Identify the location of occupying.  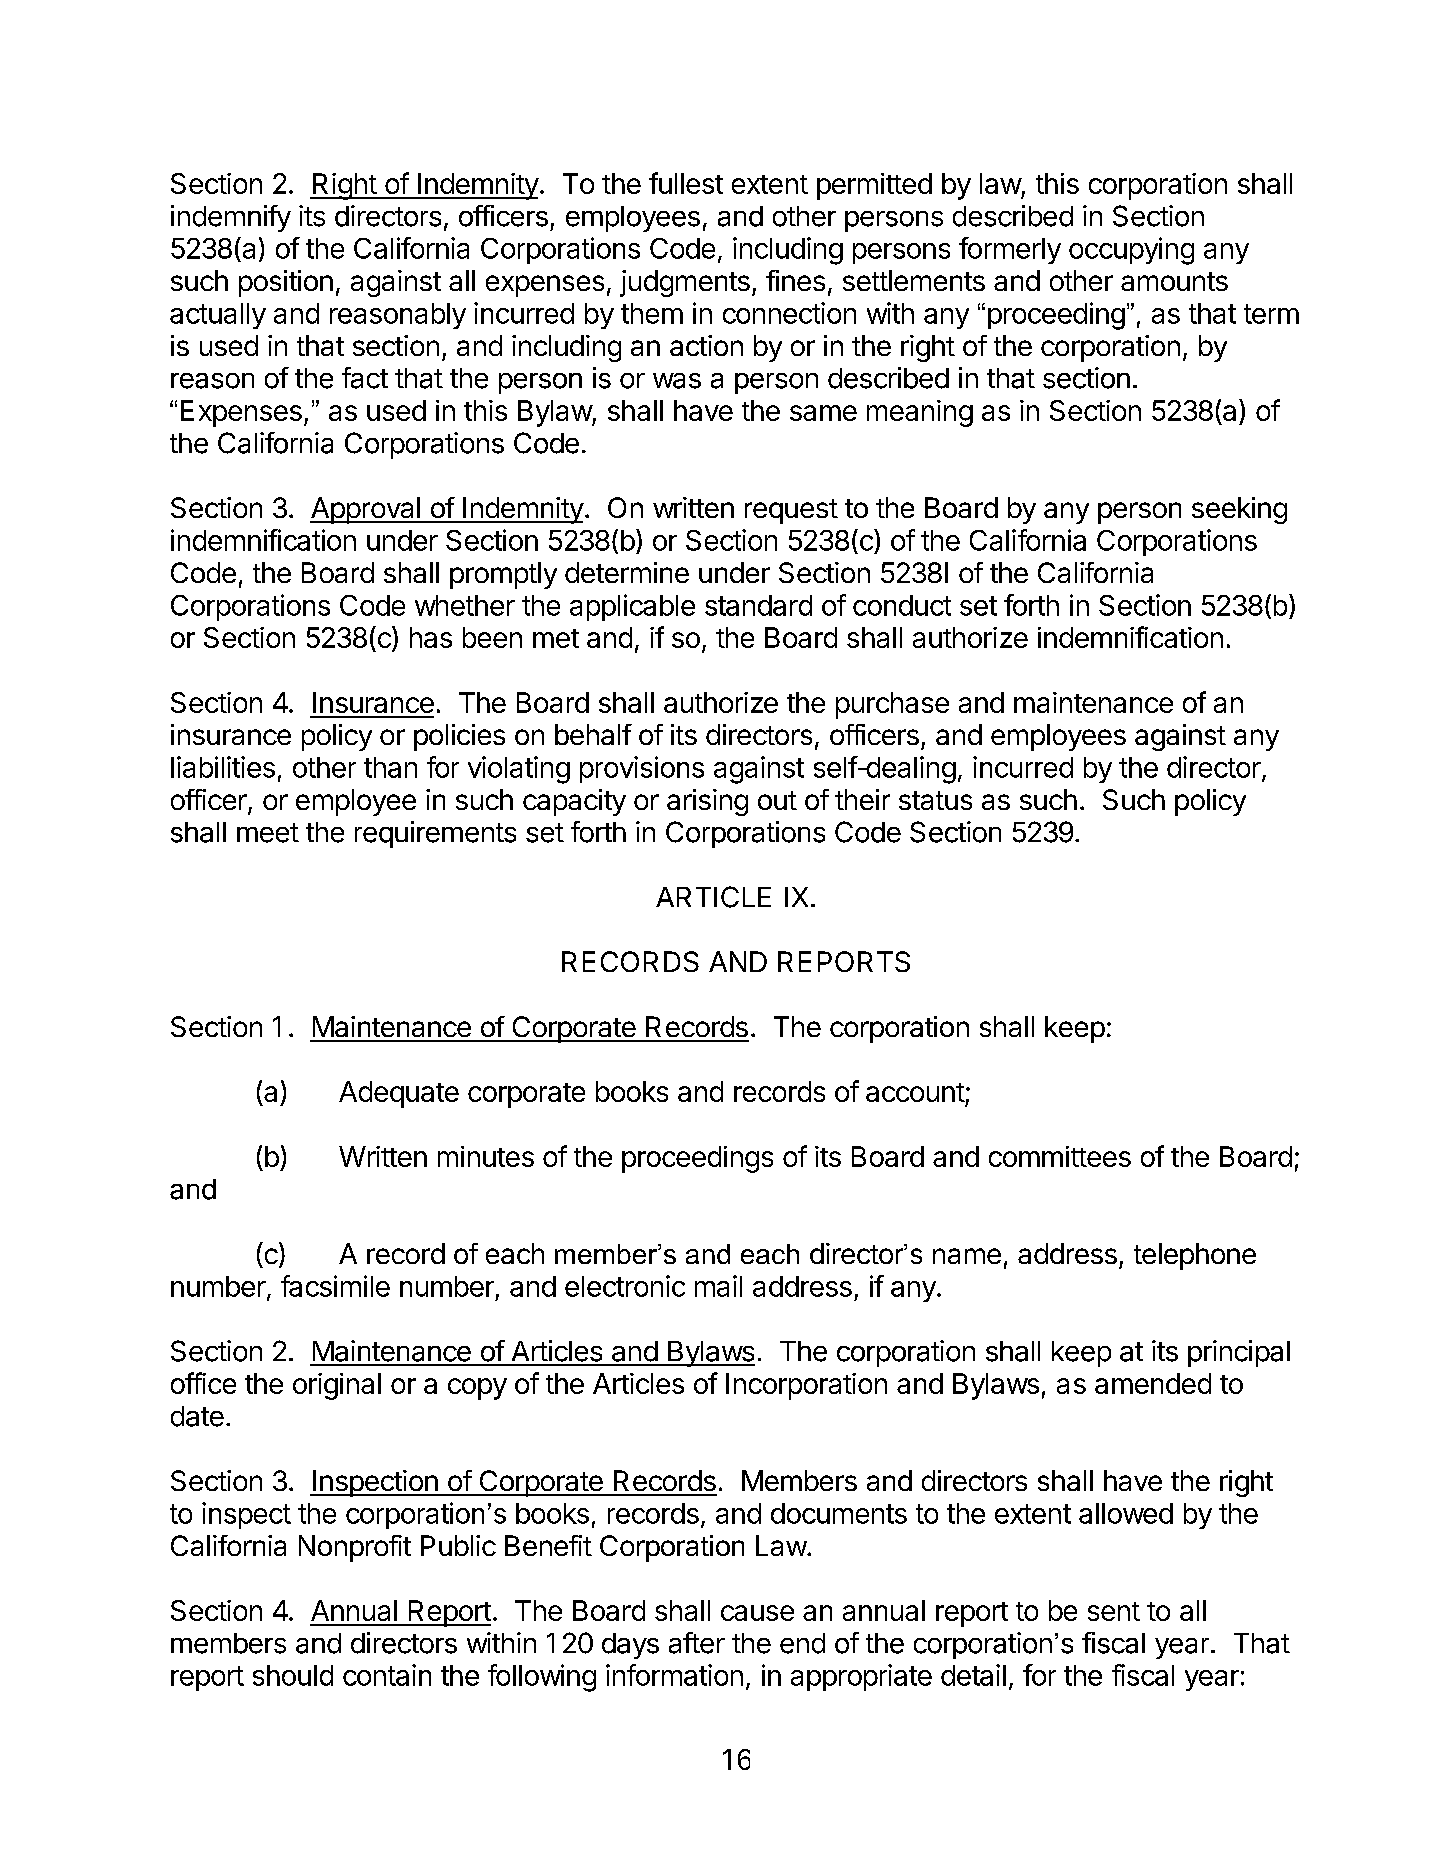
(1131, 251).
